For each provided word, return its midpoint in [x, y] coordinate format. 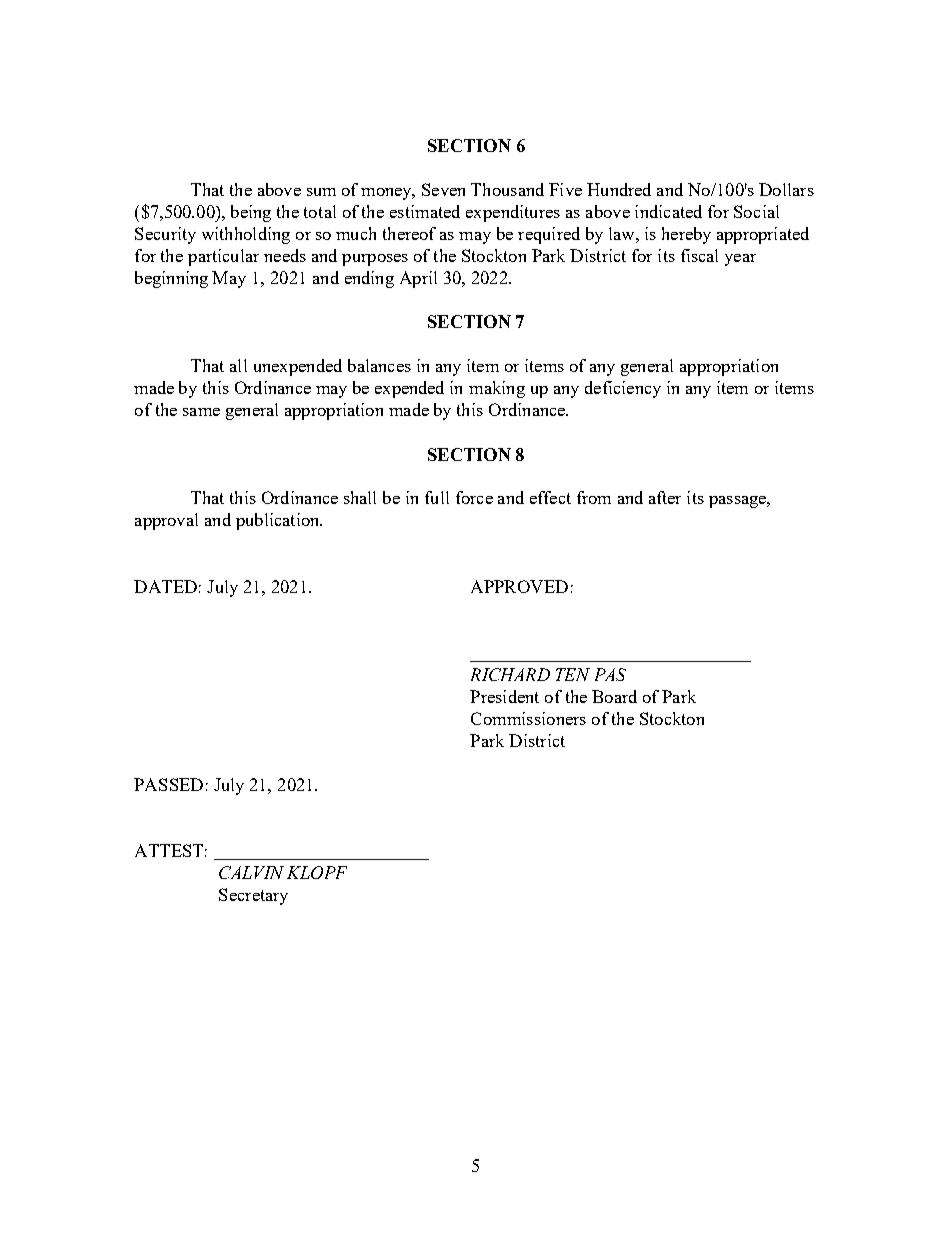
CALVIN [251, 872]
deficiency [623, 389]
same [201, 412]
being [251, 213]
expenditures [513, 213]
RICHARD [510, 674]
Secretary [253, 896]
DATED [165, 586]
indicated [668, 211]
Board [614, 696]
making [497, 389]
